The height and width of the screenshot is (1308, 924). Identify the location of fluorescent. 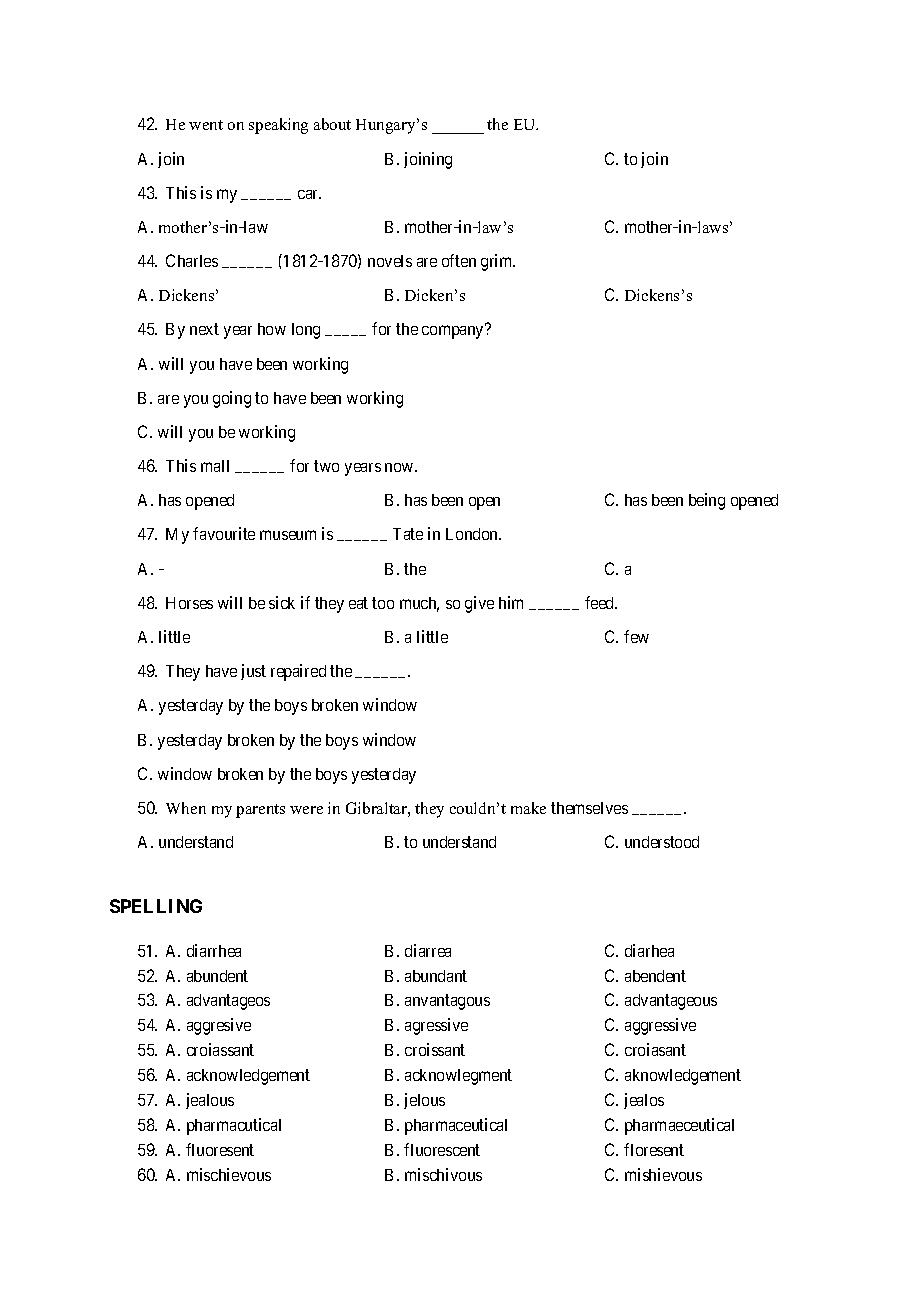
(442, 1149).
